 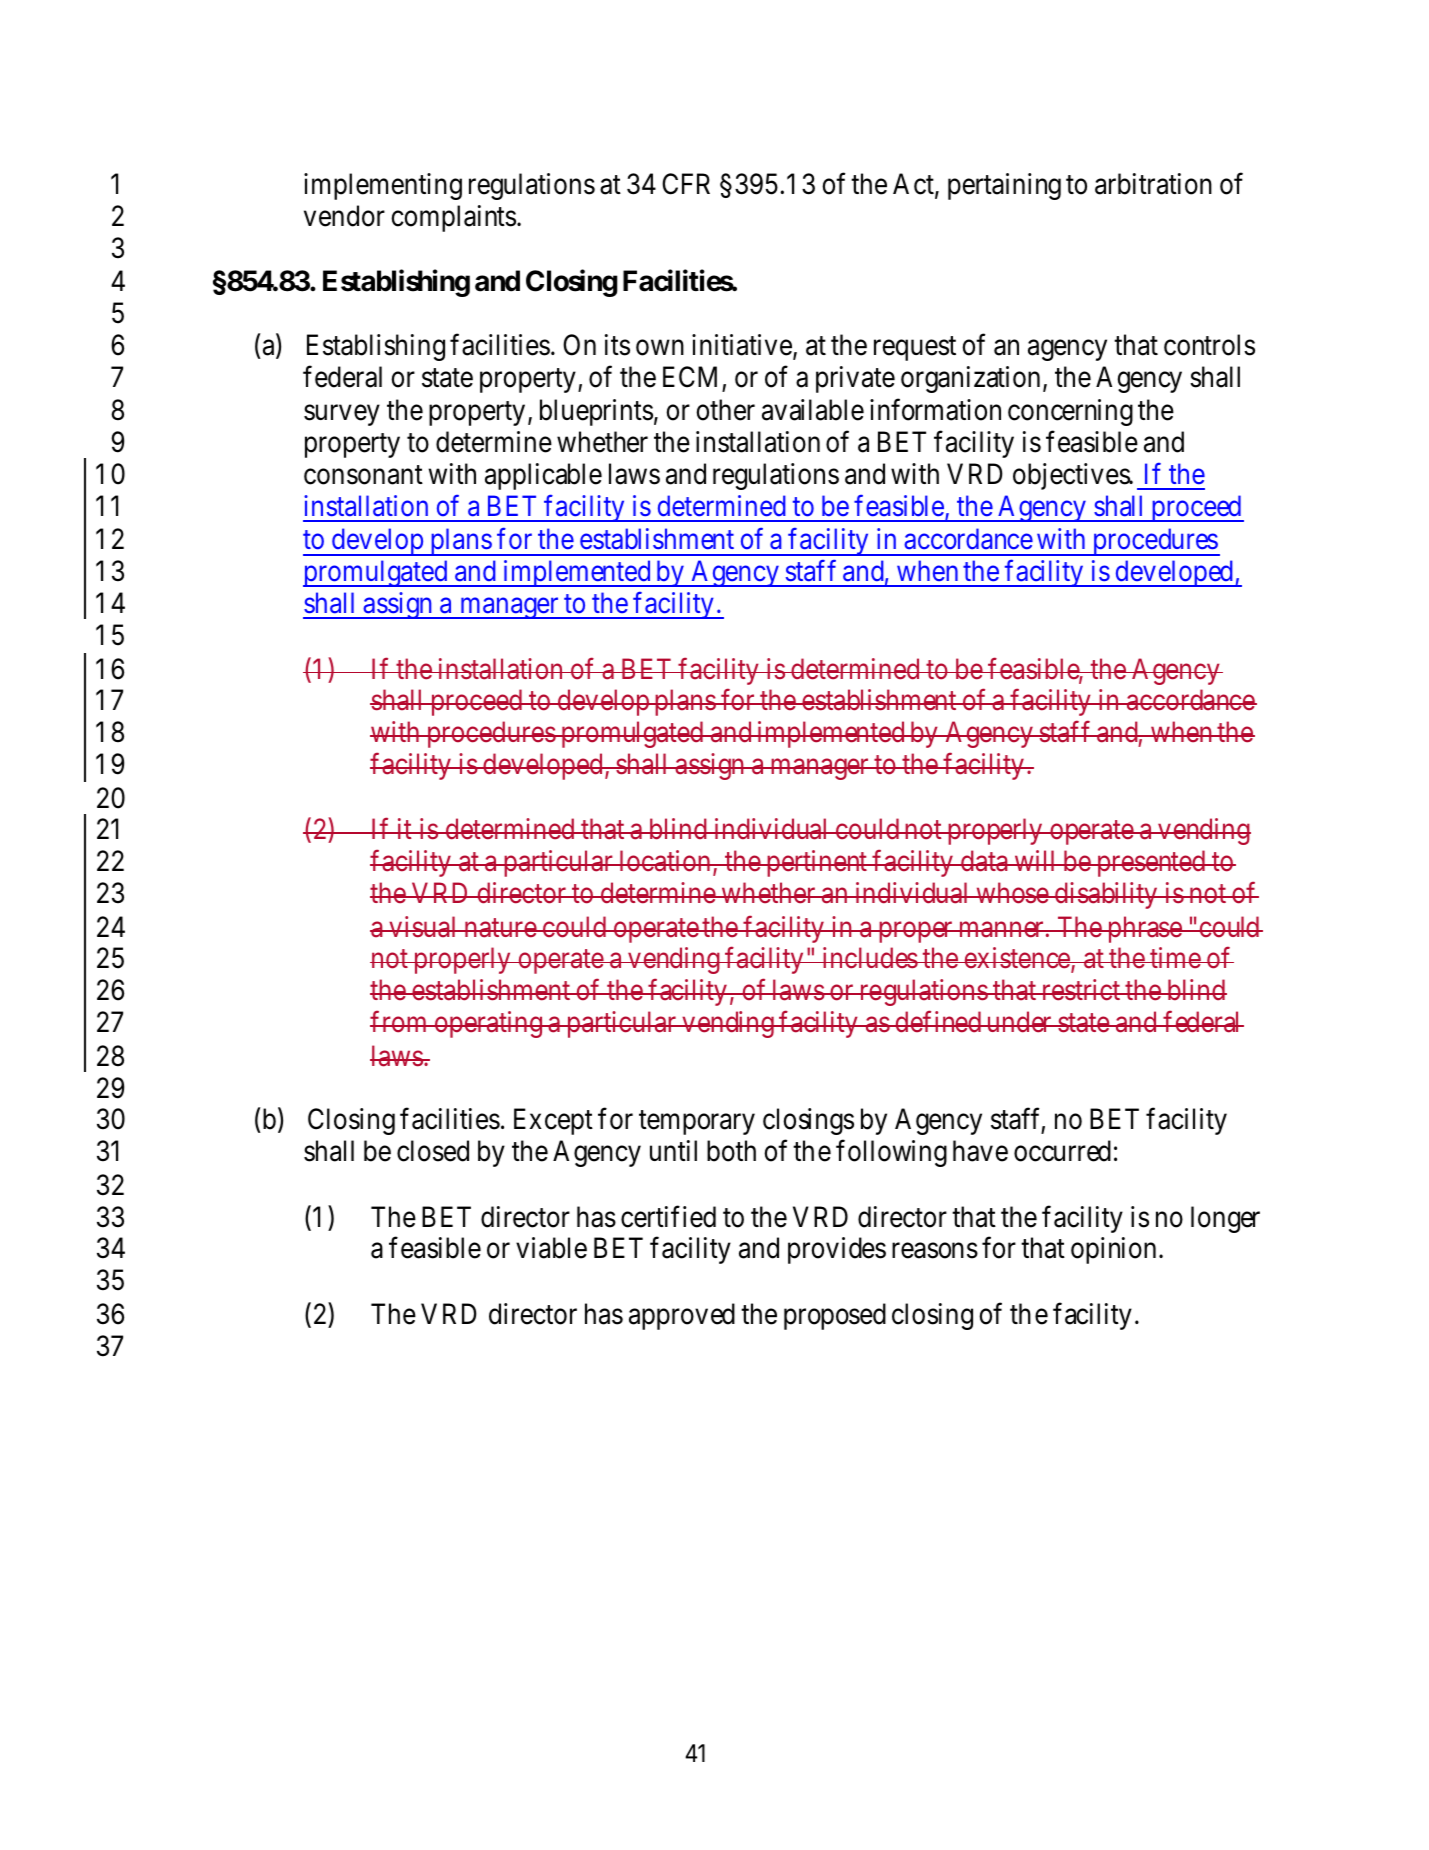 What do you see at coordinates (453, 218) in the page?
I see `complaints` at bounding box center [453, 218].
